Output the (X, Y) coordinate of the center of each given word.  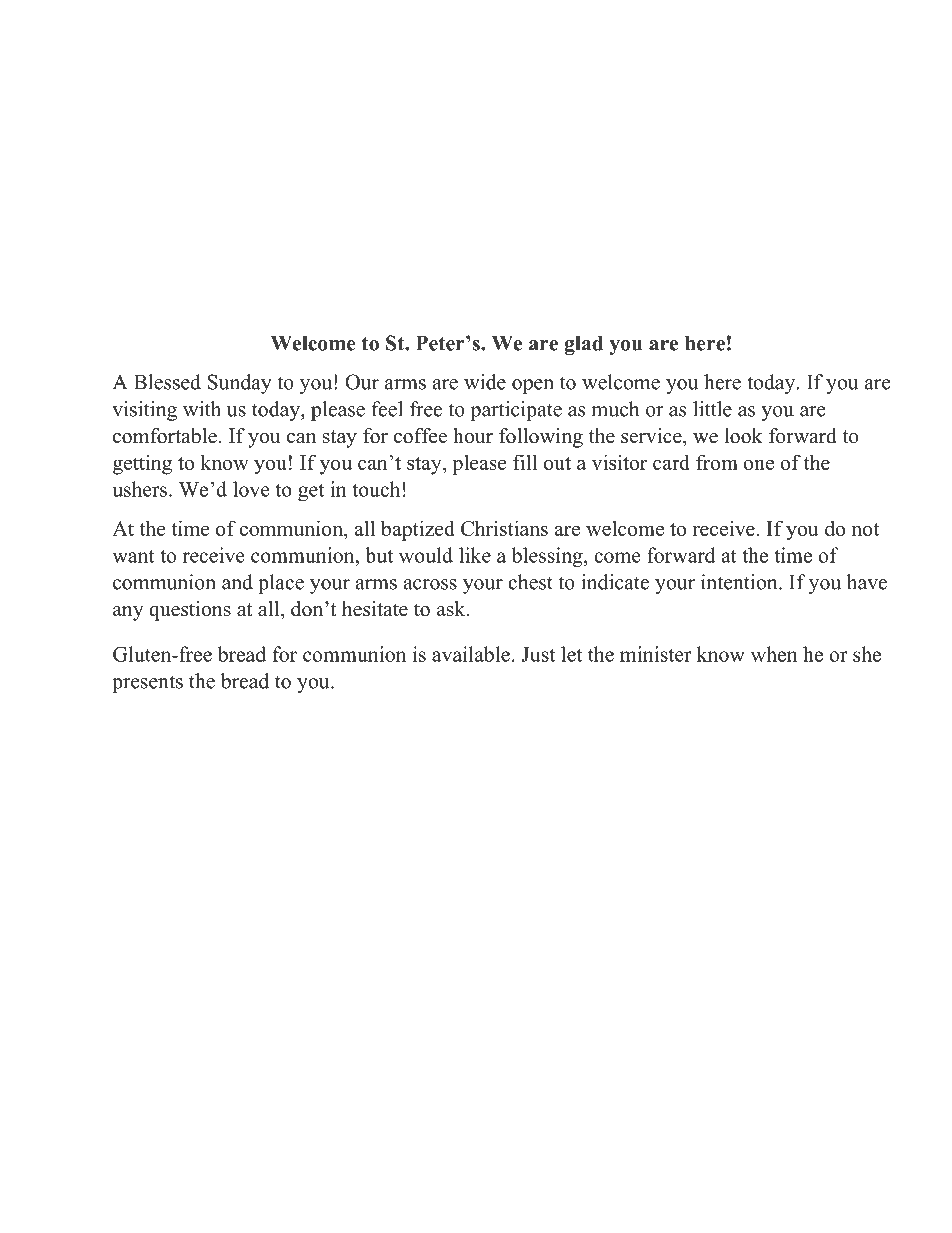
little (712, 409)
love (251, 489)
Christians (504, 528)
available (471, 654)
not (865, 529)
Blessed (167, 382)
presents (147, 684)
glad (584, 345)
